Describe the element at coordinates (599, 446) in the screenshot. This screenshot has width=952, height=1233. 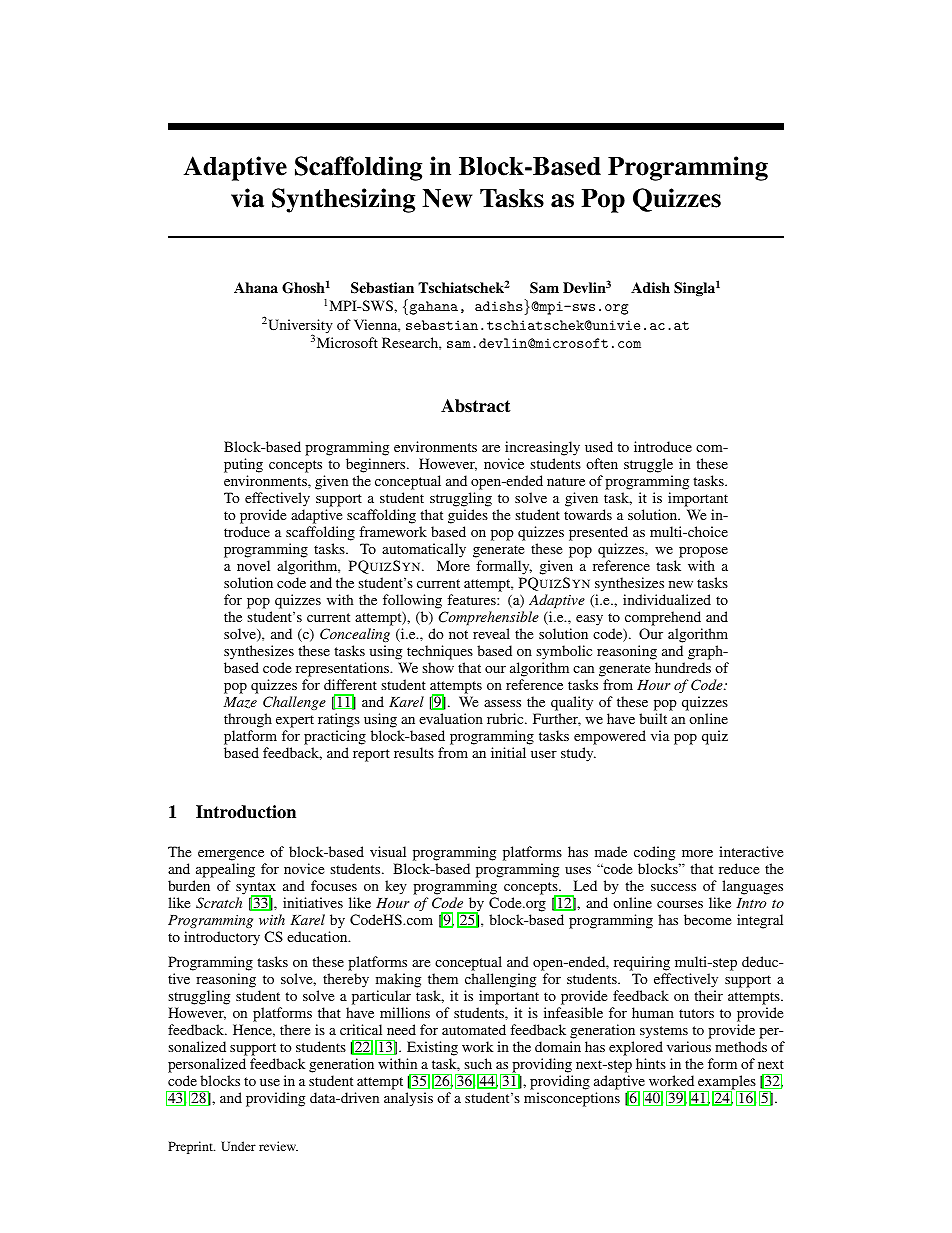
I see `used` at that location.
